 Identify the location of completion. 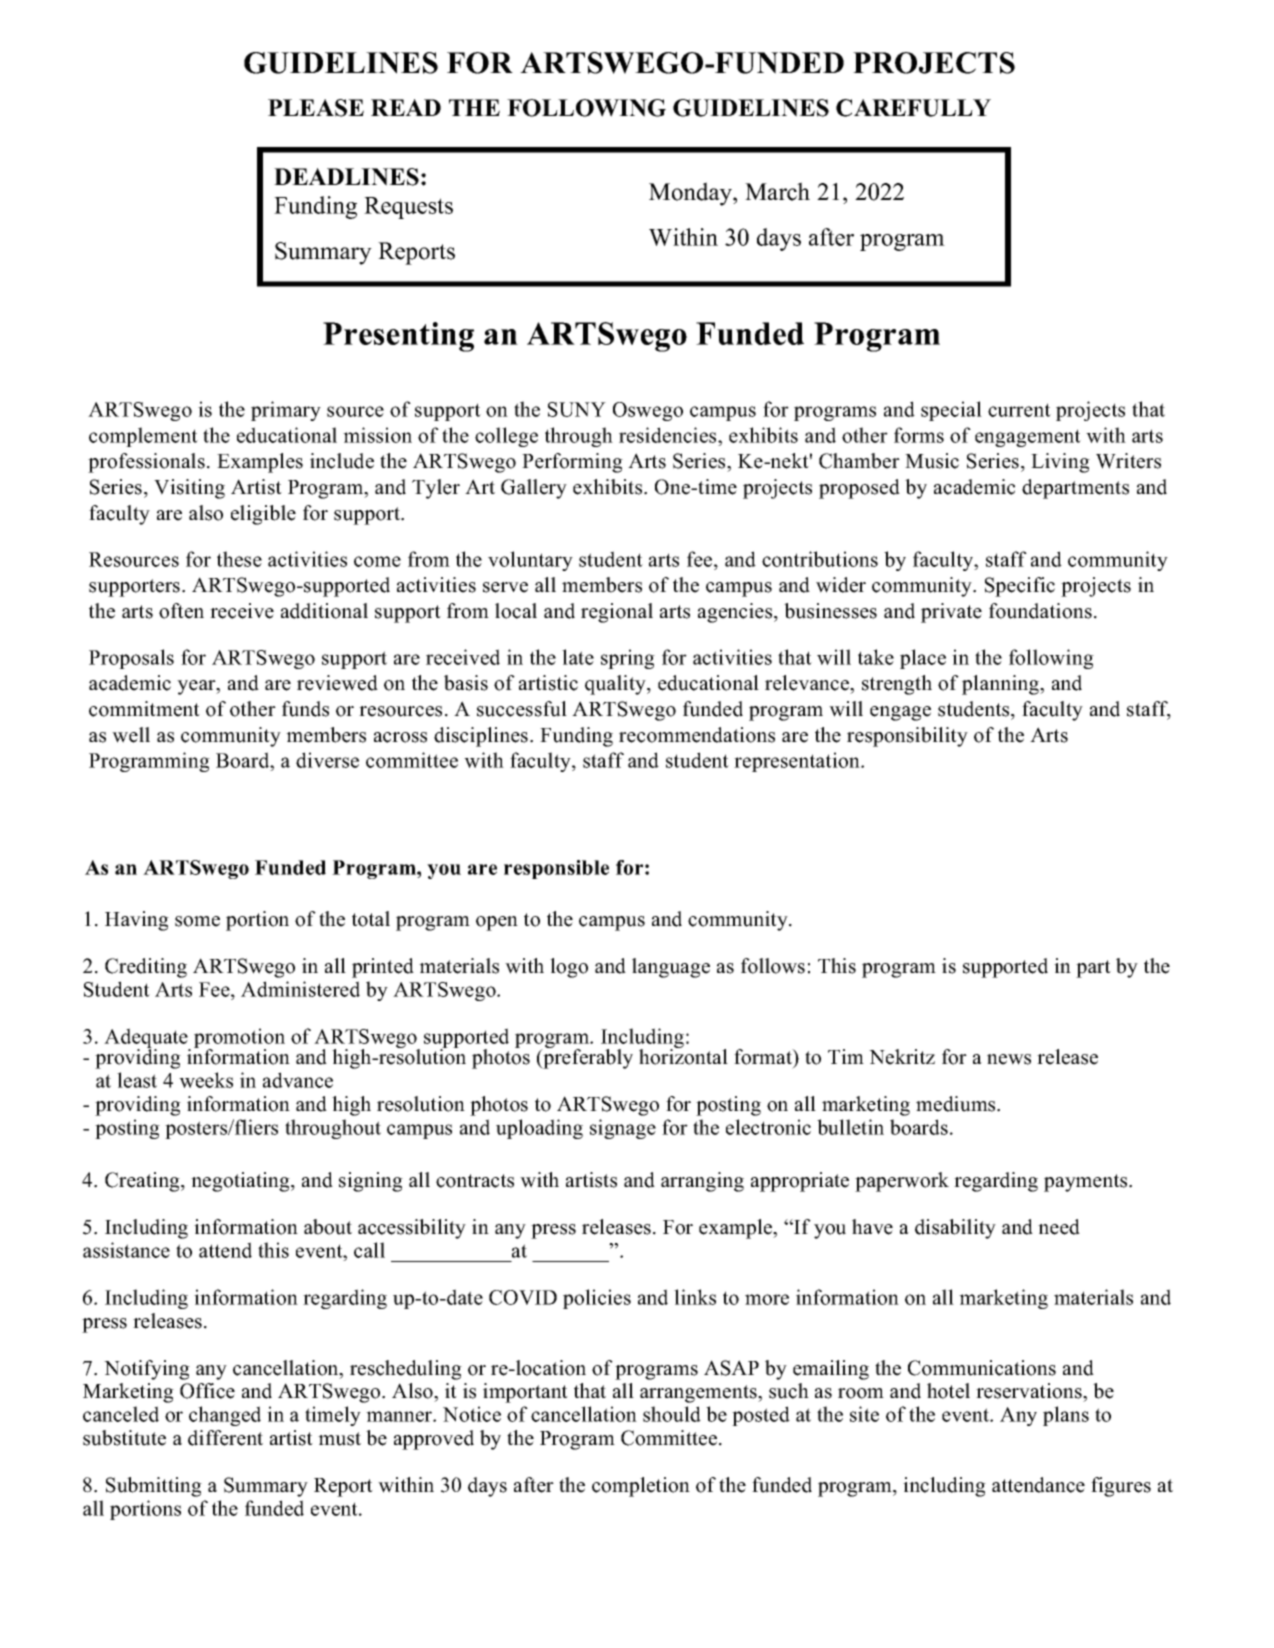
(641, 1487).
